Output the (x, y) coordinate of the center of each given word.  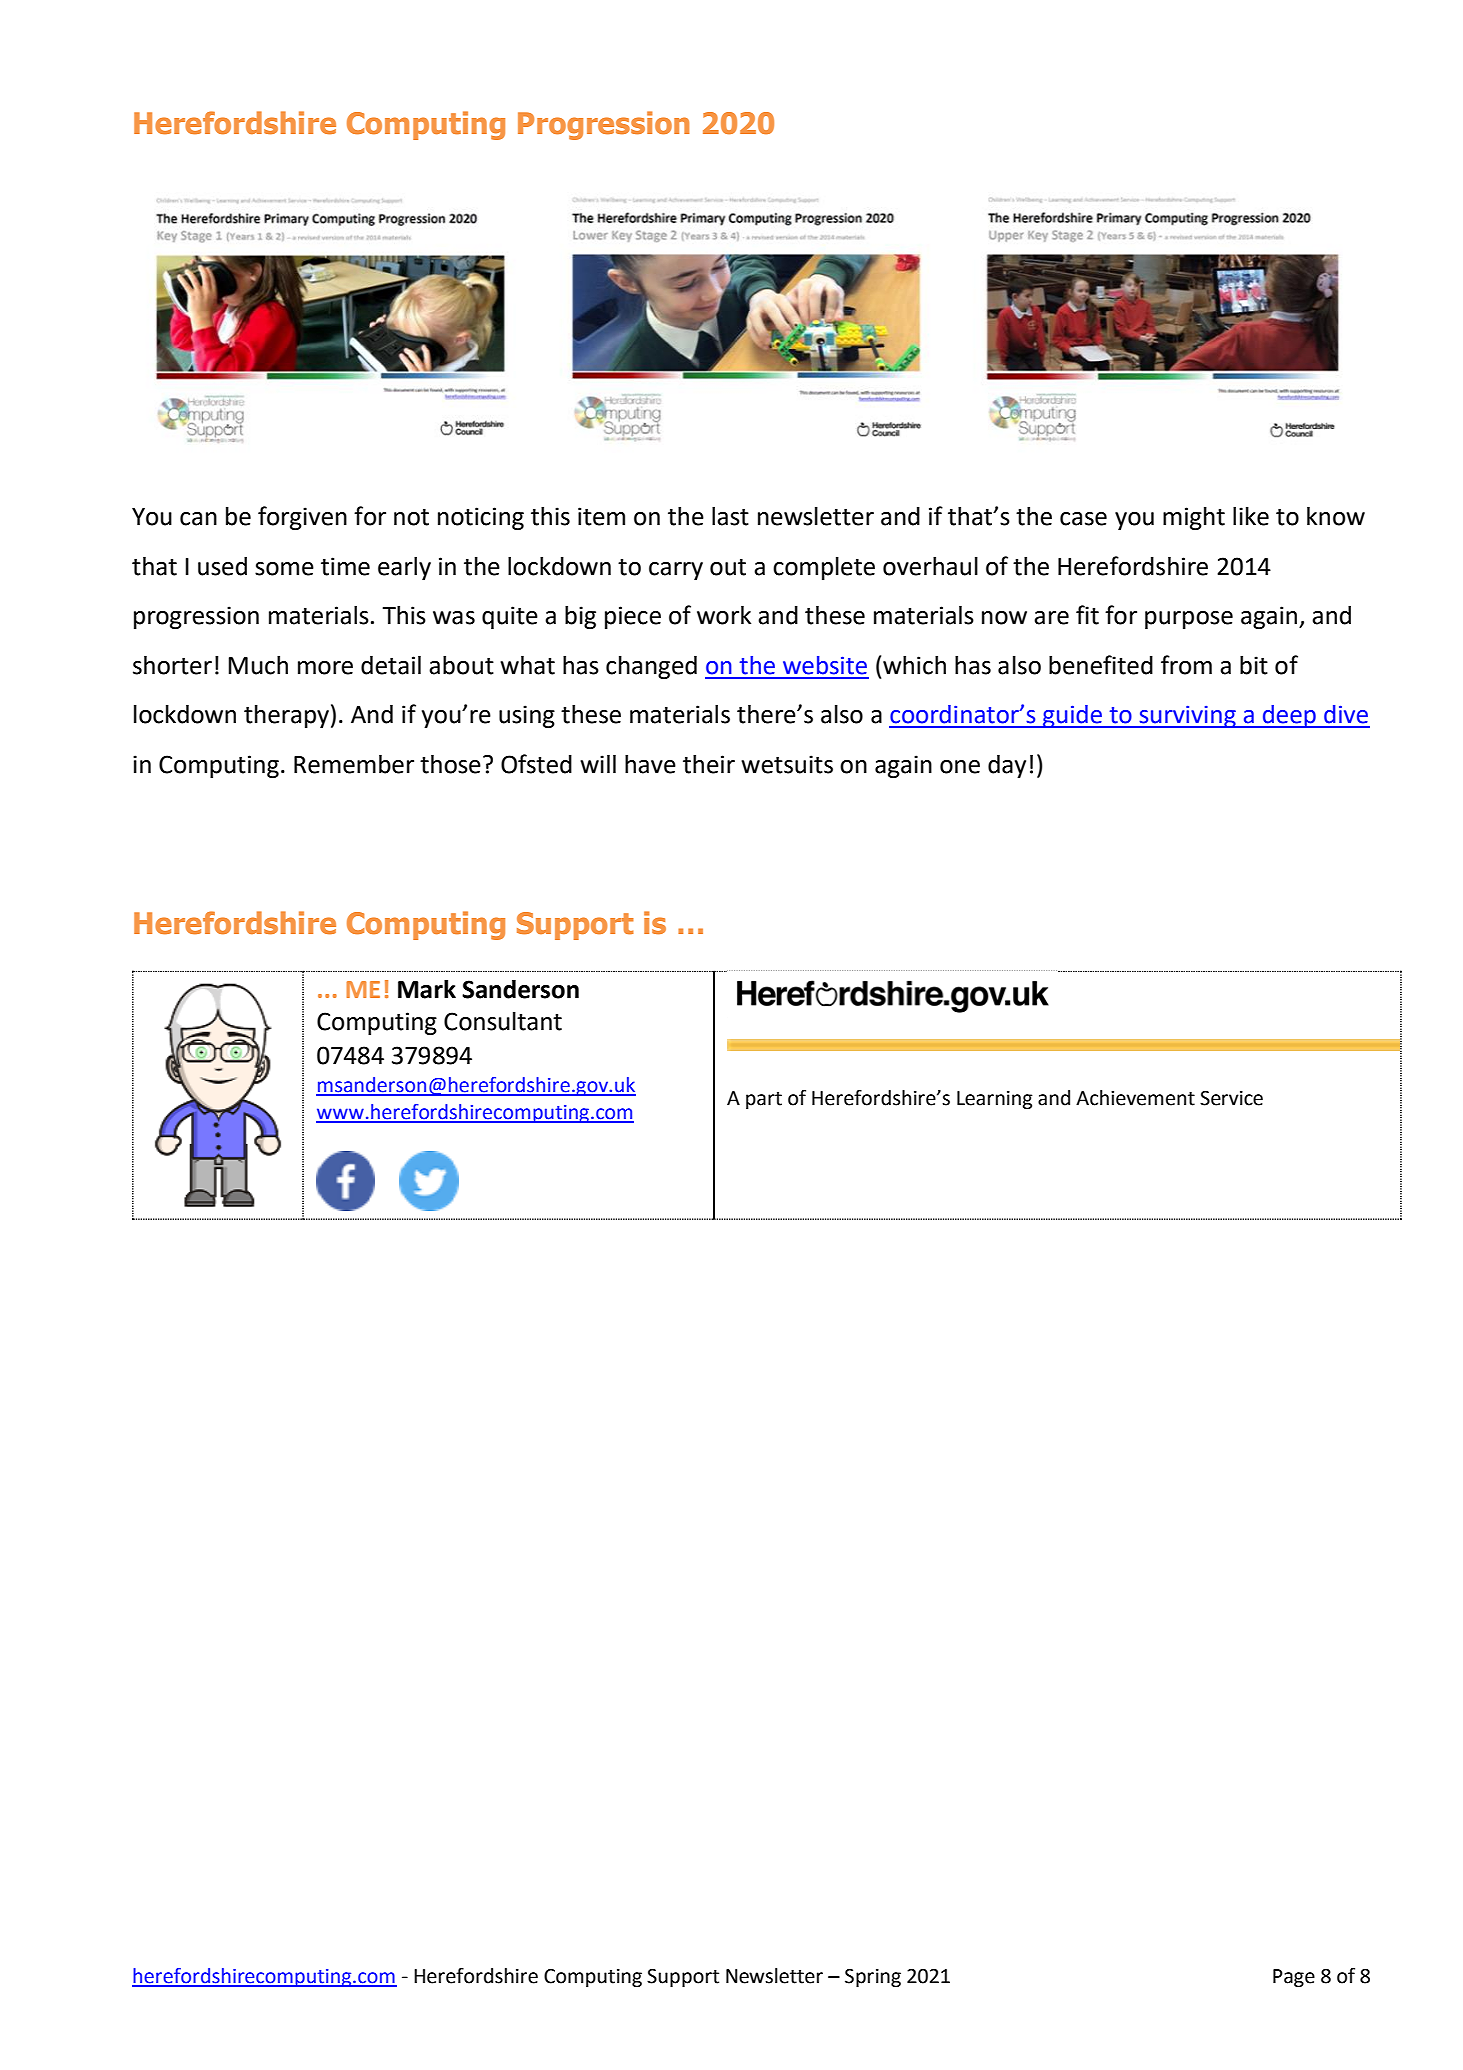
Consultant (503, 1021)
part (764, 1100)
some (284, 569)
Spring (873, 1978)
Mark (427, 989)
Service (1231, 1098)
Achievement (1135, 1098)
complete (824, 568)
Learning (995, 1100)
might (1194, 518)
